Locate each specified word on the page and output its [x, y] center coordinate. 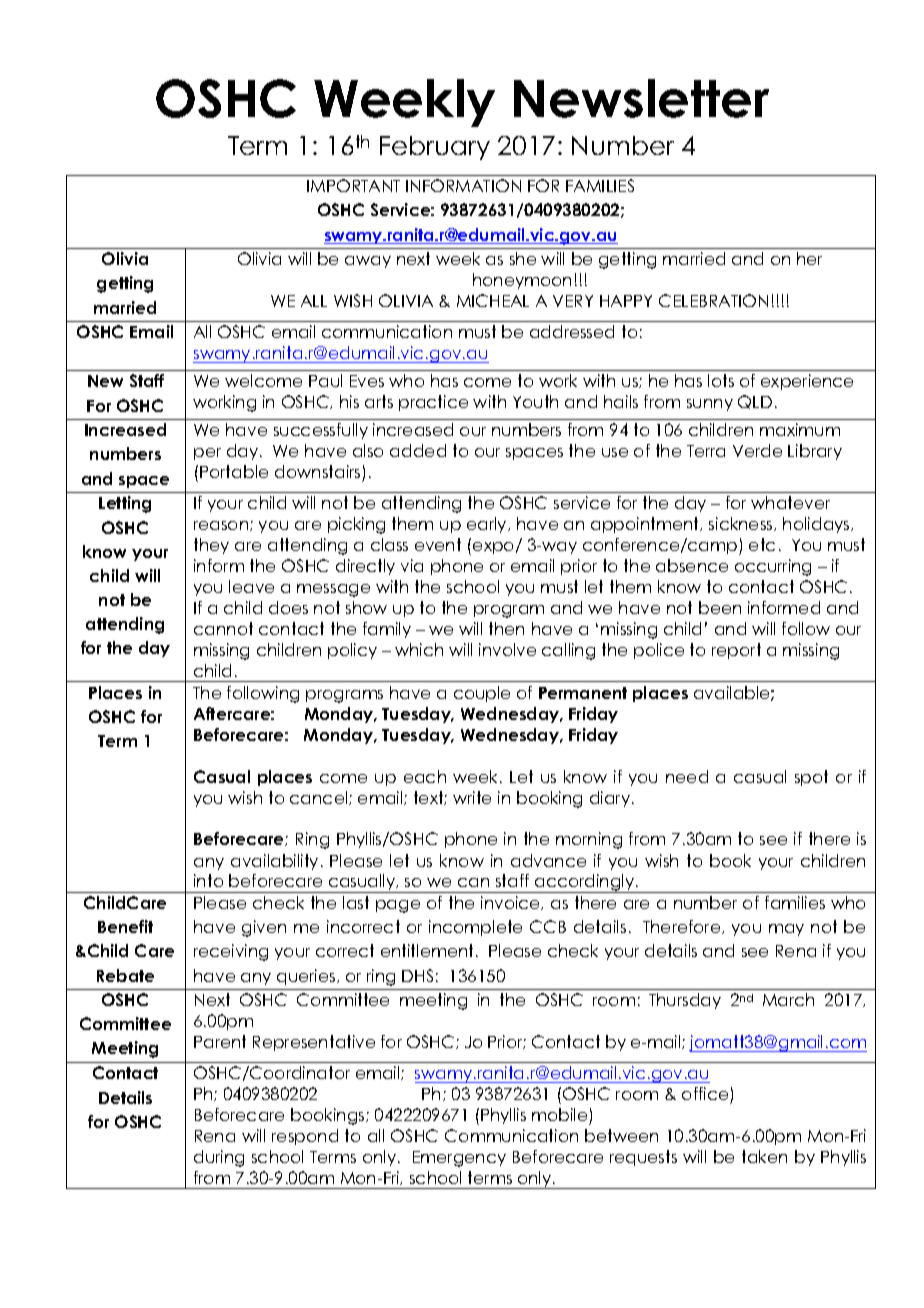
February [435, 148]
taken [764, 1156]
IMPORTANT [353, 185]
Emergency [459, 1159]
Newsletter [641, 98]
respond [305, 1137]
